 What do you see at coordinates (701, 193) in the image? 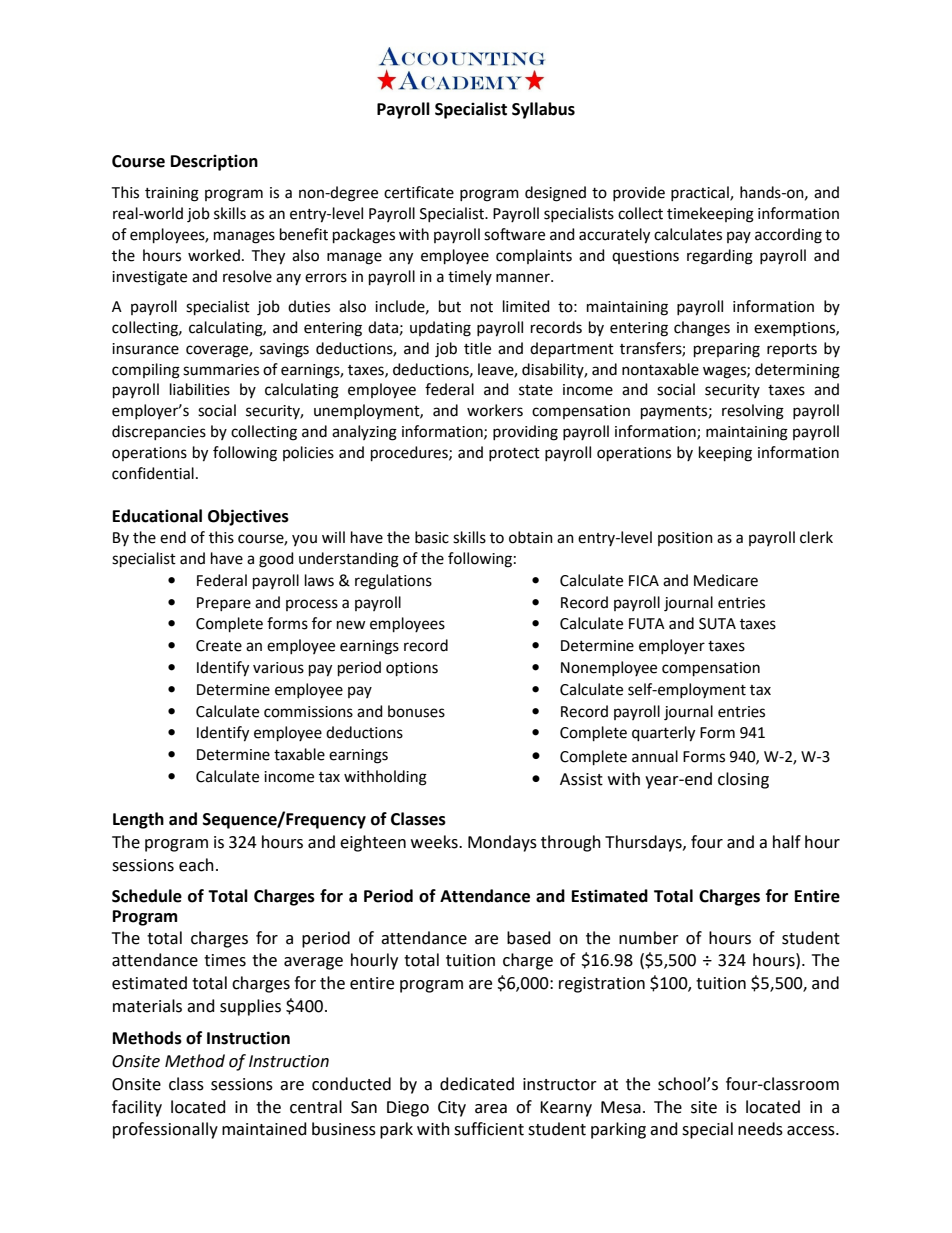
I see `practical` at bounding box center [701, 193].
